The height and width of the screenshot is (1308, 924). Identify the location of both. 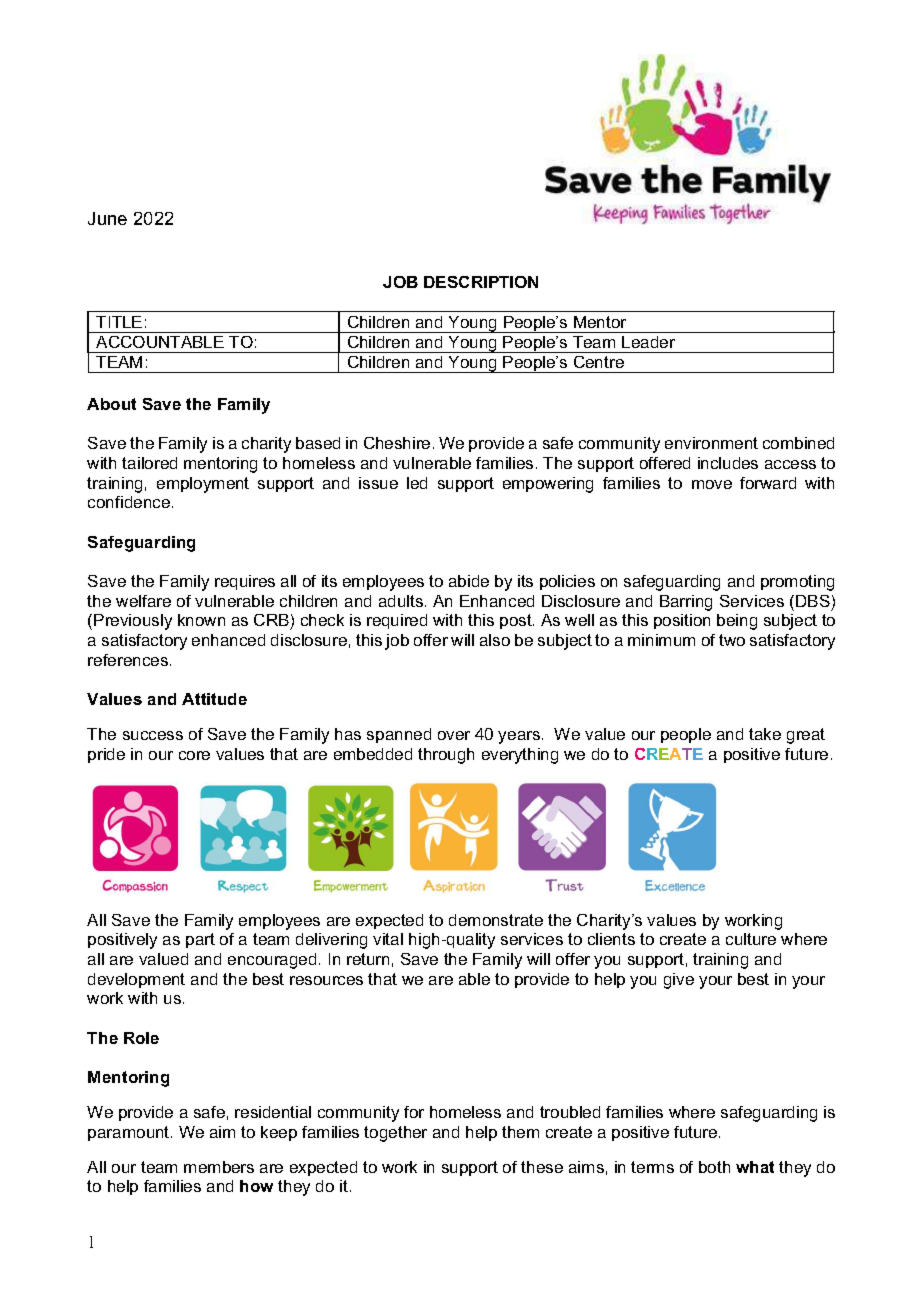
(714, 1167).
